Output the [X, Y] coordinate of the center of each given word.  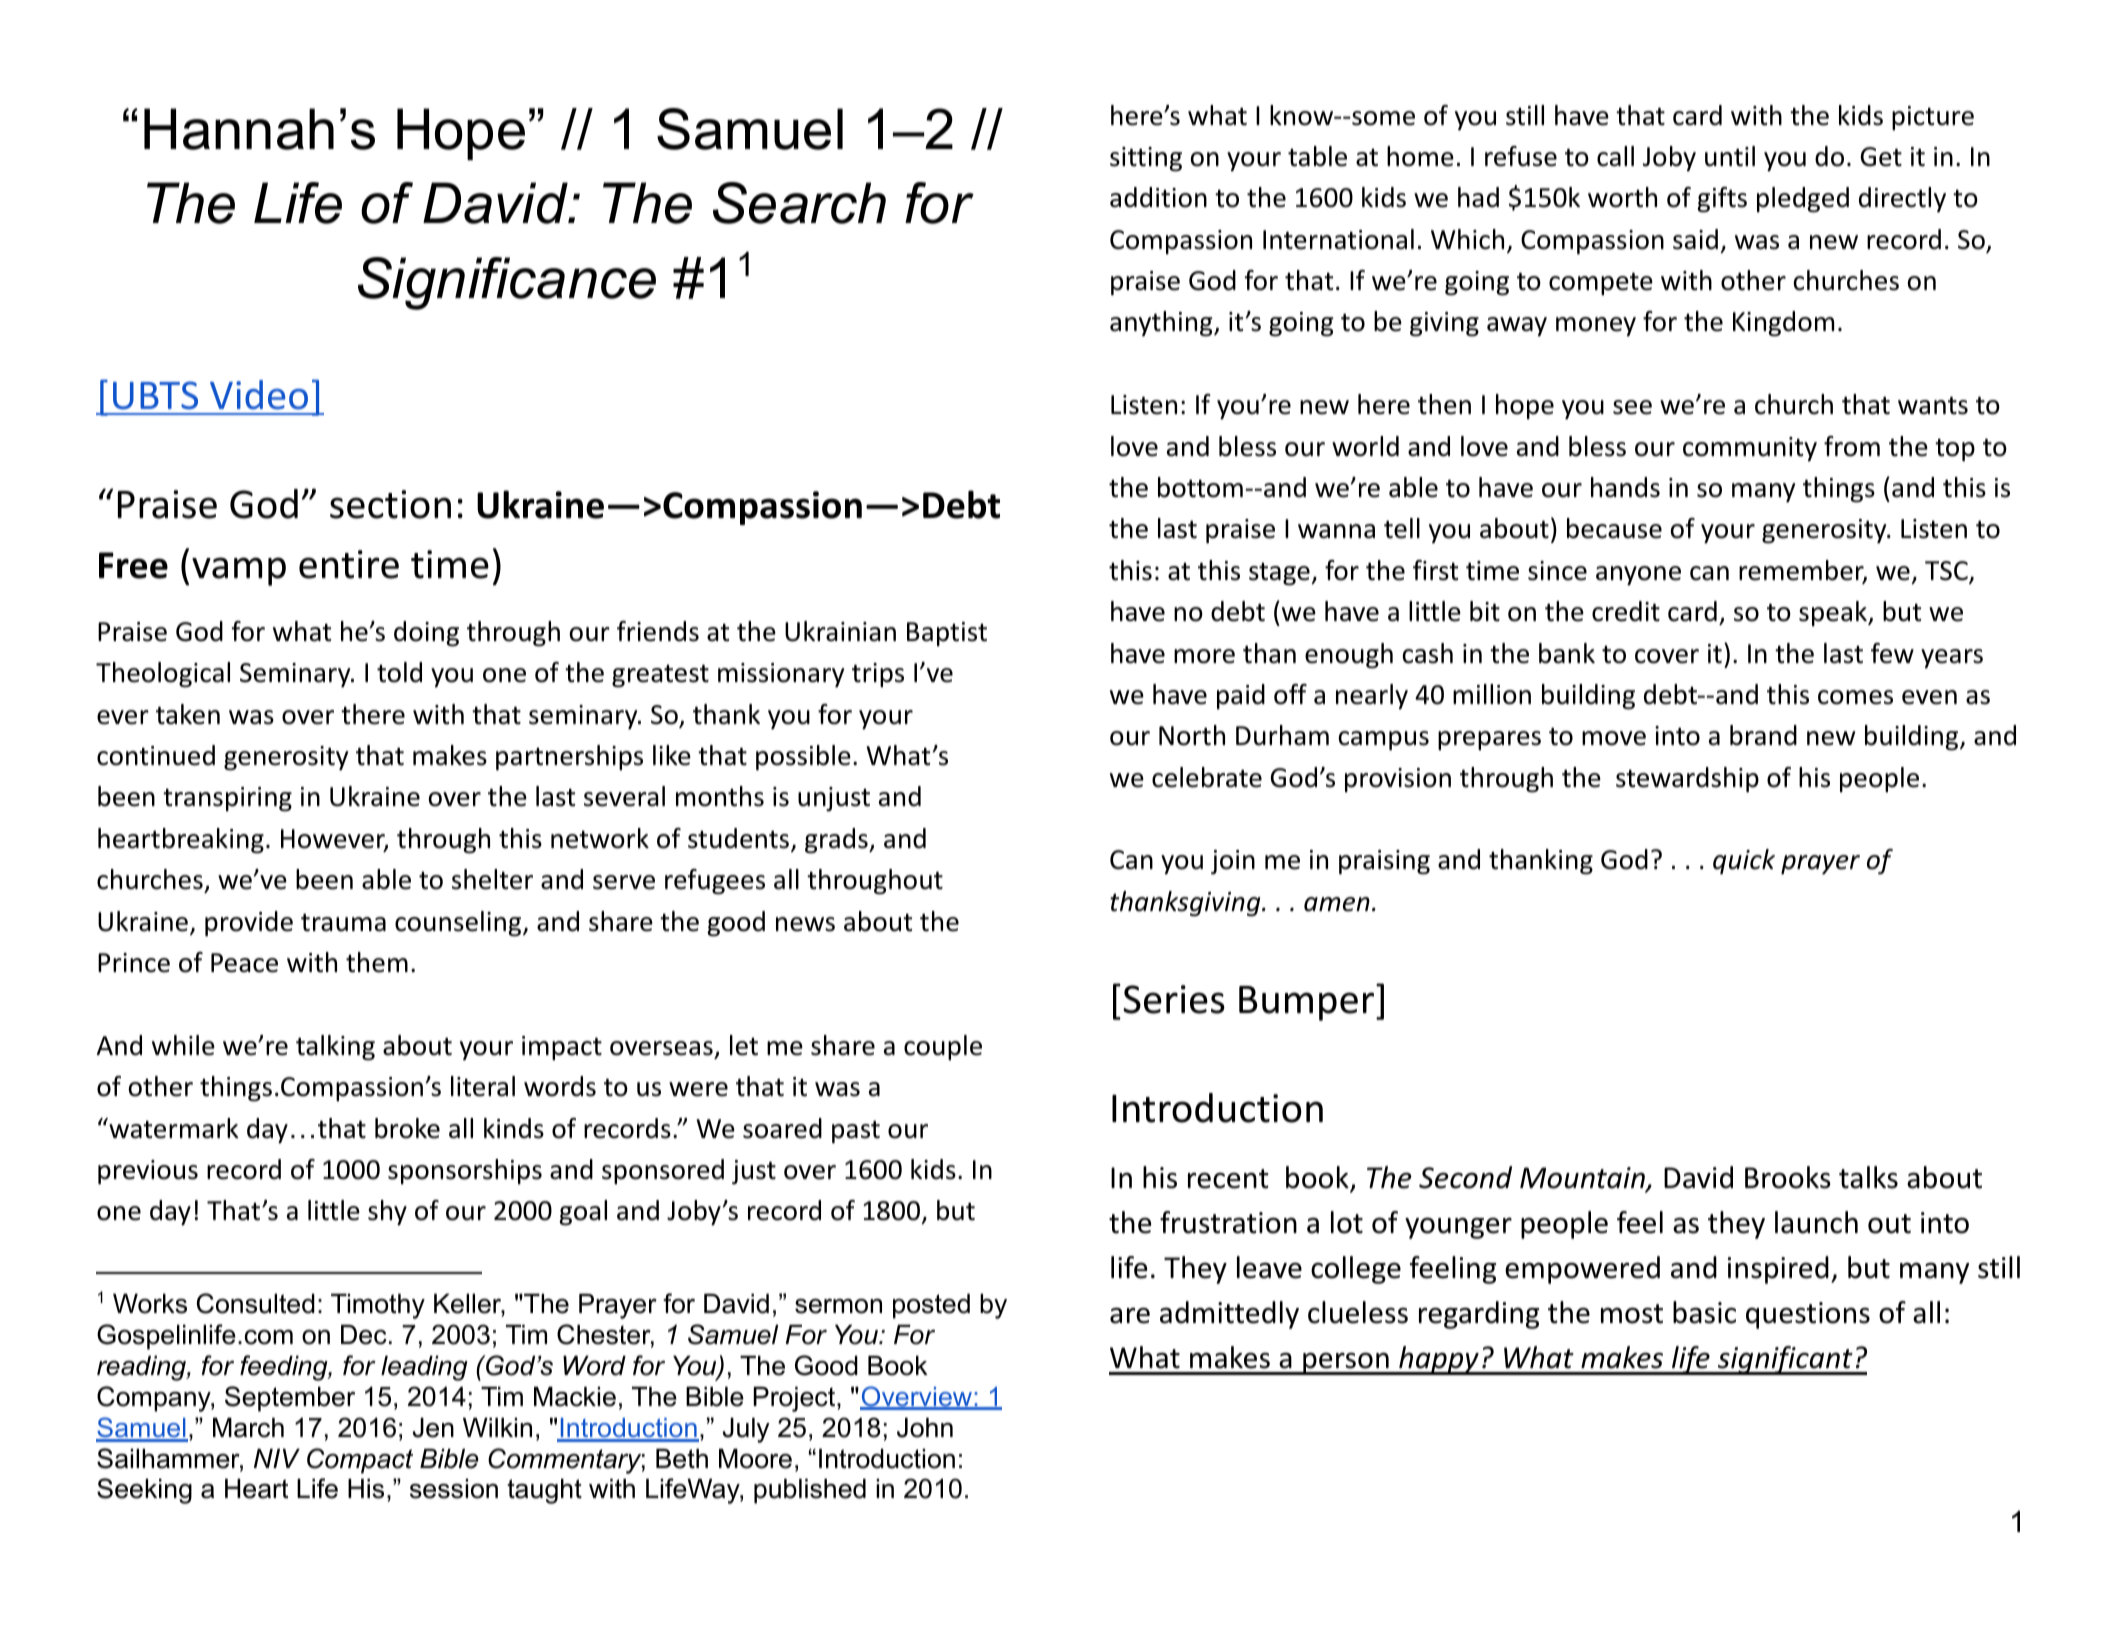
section [390, 504]
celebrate [1207, 777]
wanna [1336, 531]
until [1730, 156]
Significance [507, 283]
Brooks [1788, 1177]
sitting [1146, 159]
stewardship [1687, 780]
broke [407, 1128]
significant [1785, 1360]
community [1750, 449]
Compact [360, 1461]
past [856, 1132]
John [925, 1428]
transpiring [227, 799]
